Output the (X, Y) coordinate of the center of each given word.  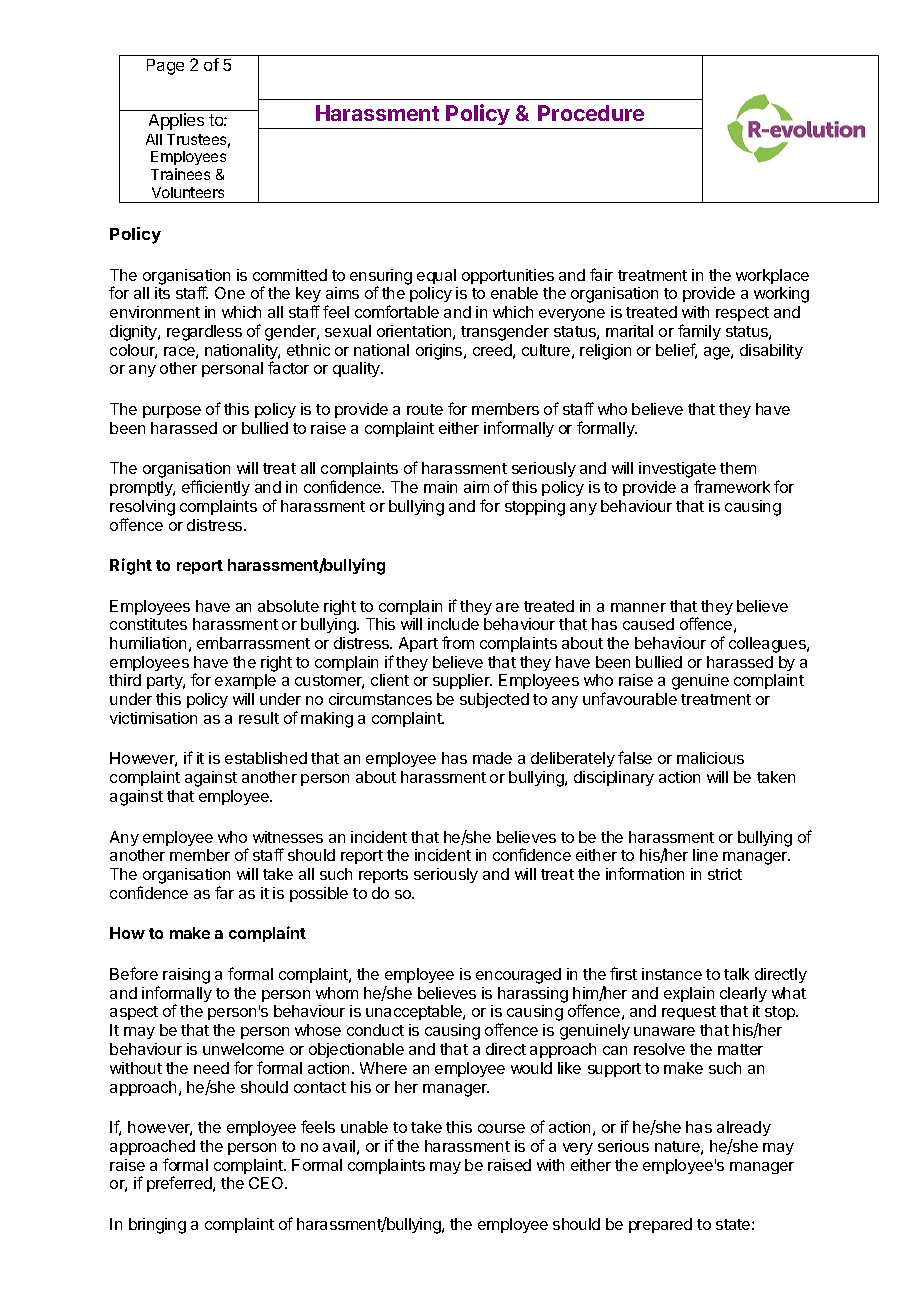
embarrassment (253, 643)
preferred (180, 1184)
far (224, 892)
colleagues (768, 645)
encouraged (518, 976)
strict (725, 874)
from (458, 642)
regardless (204, 333)
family (699, 332)
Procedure (591, 113)
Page (165, 67)
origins (440, 352)
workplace (772, 276)
